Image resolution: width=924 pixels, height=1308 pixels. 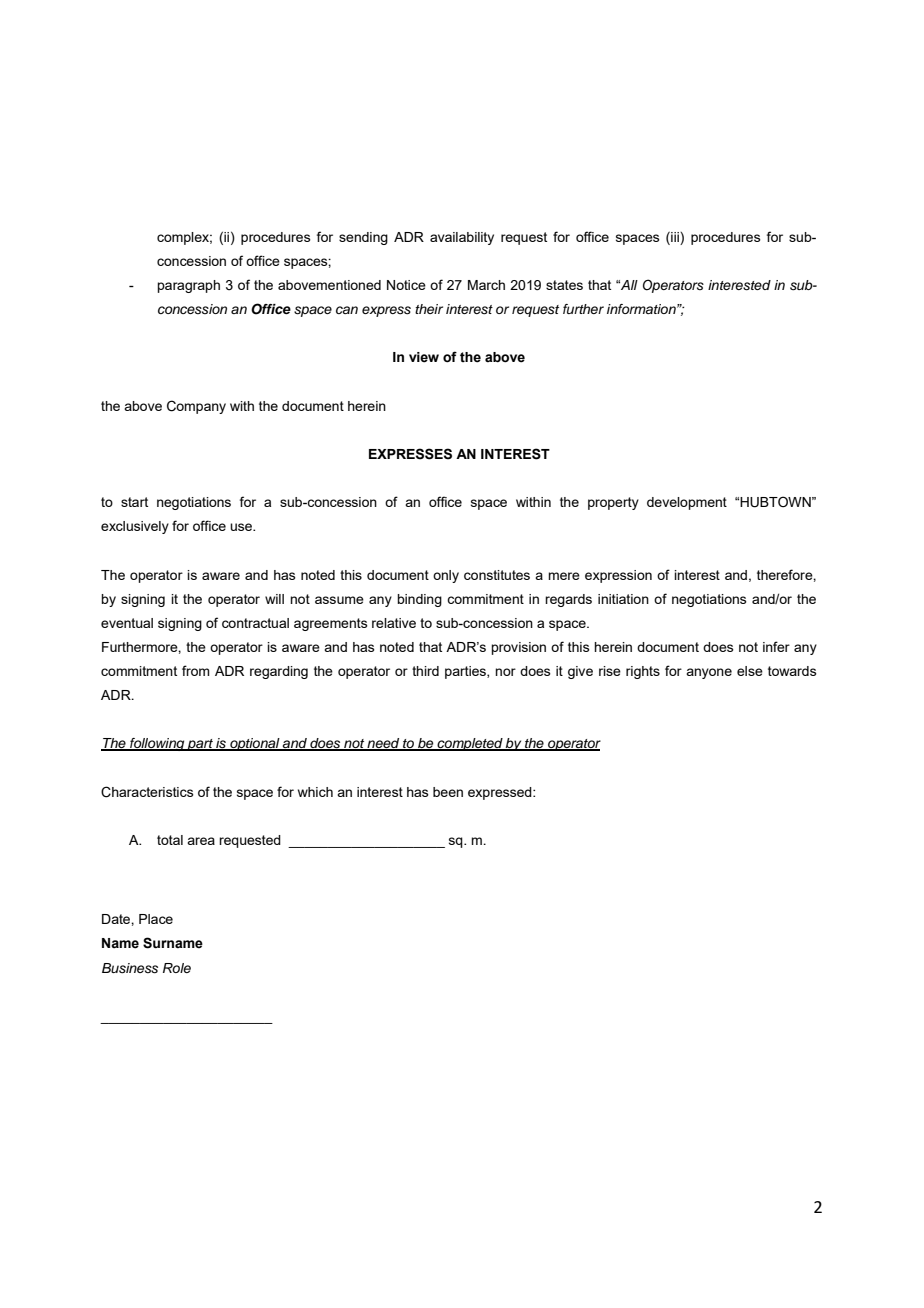 What do you see at coordinates (201, 841) in the screenshot?
I see `area` at bounding box center [201, 841].
